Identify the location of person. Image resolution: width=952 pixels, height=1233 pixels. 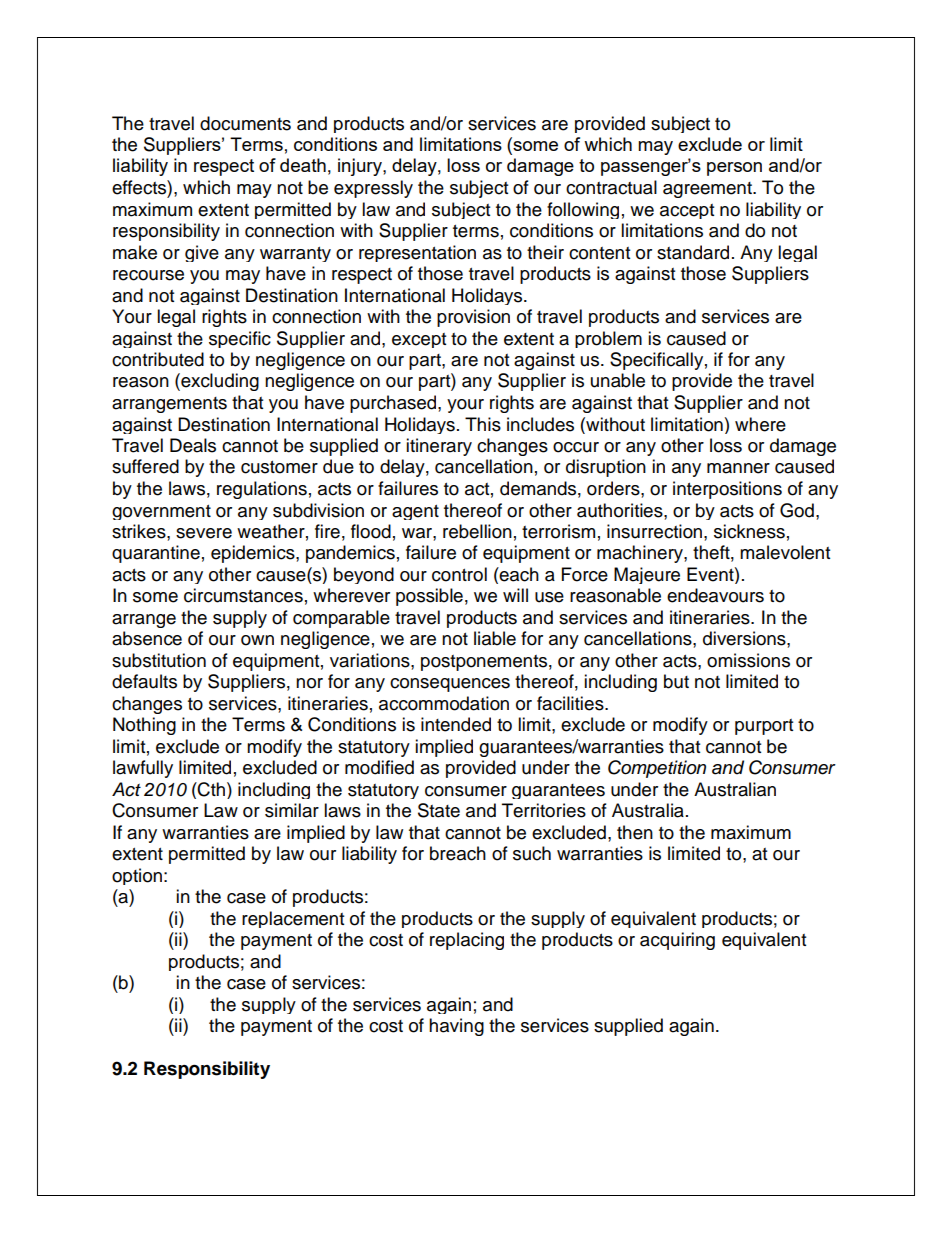
(734, 169).
